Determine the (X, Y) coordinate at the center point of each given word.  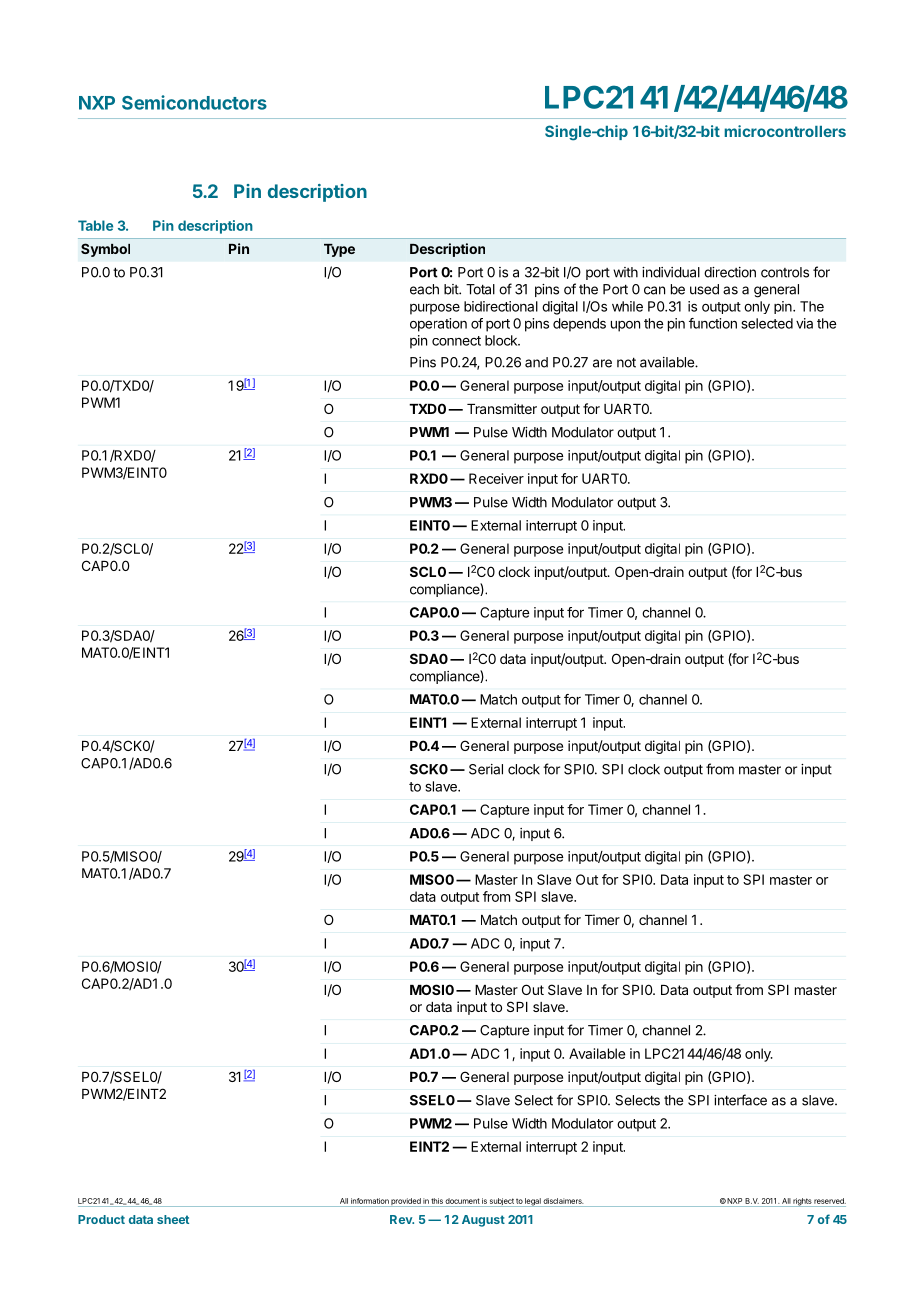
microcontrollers (785, 131)
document (462, 1201)
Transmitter (502, 408)
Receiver (496, 478)
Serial (486, 769)
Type (339, 250)
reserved (830, 1201)
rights (802, 1202)
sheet (173, 1219)
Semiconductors (194, 102)
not (626, 362)
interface (740, 1100)
